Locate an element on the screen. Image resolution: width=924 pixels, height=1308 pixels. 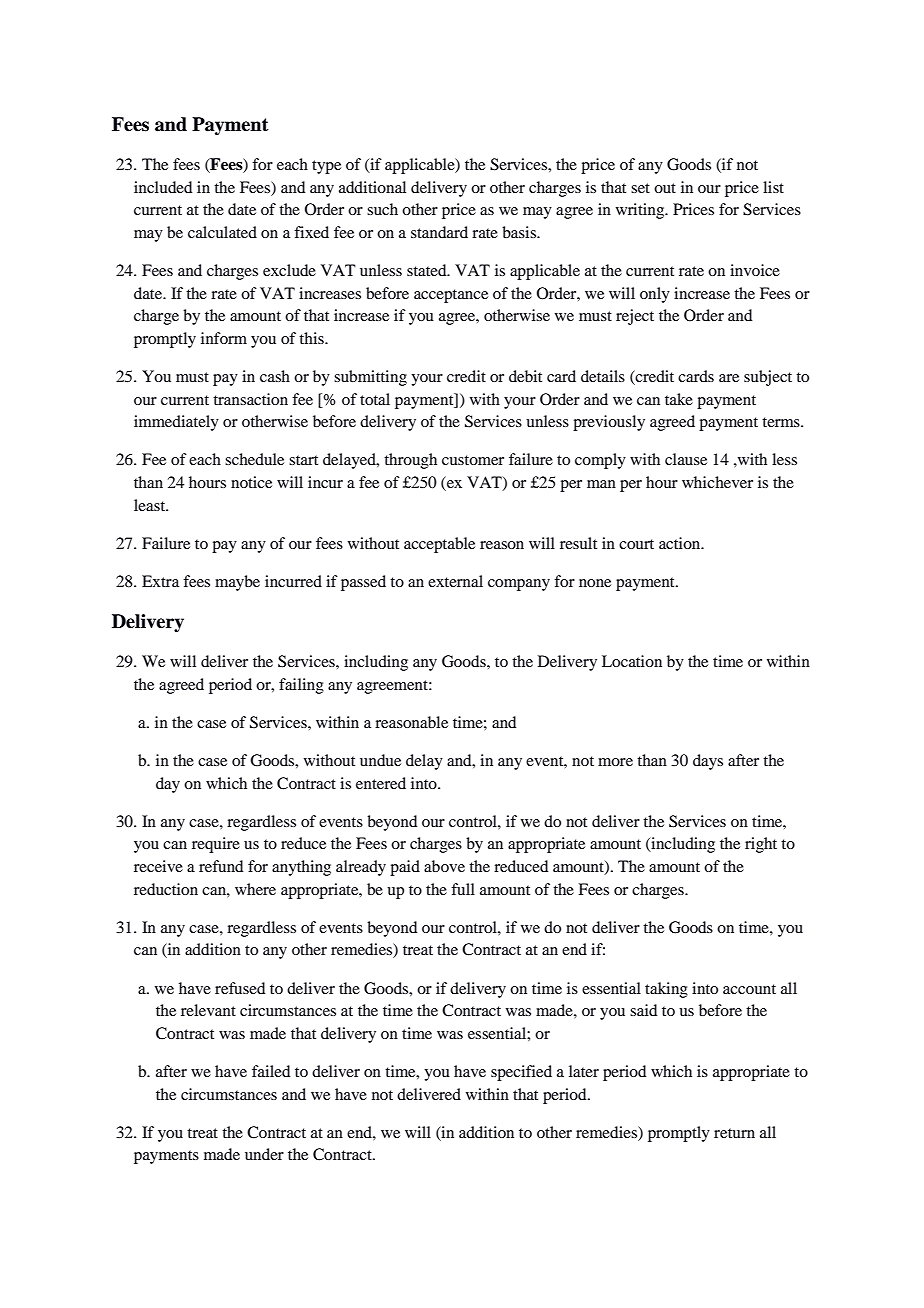
schedule is located at coordinates (254, 459).
